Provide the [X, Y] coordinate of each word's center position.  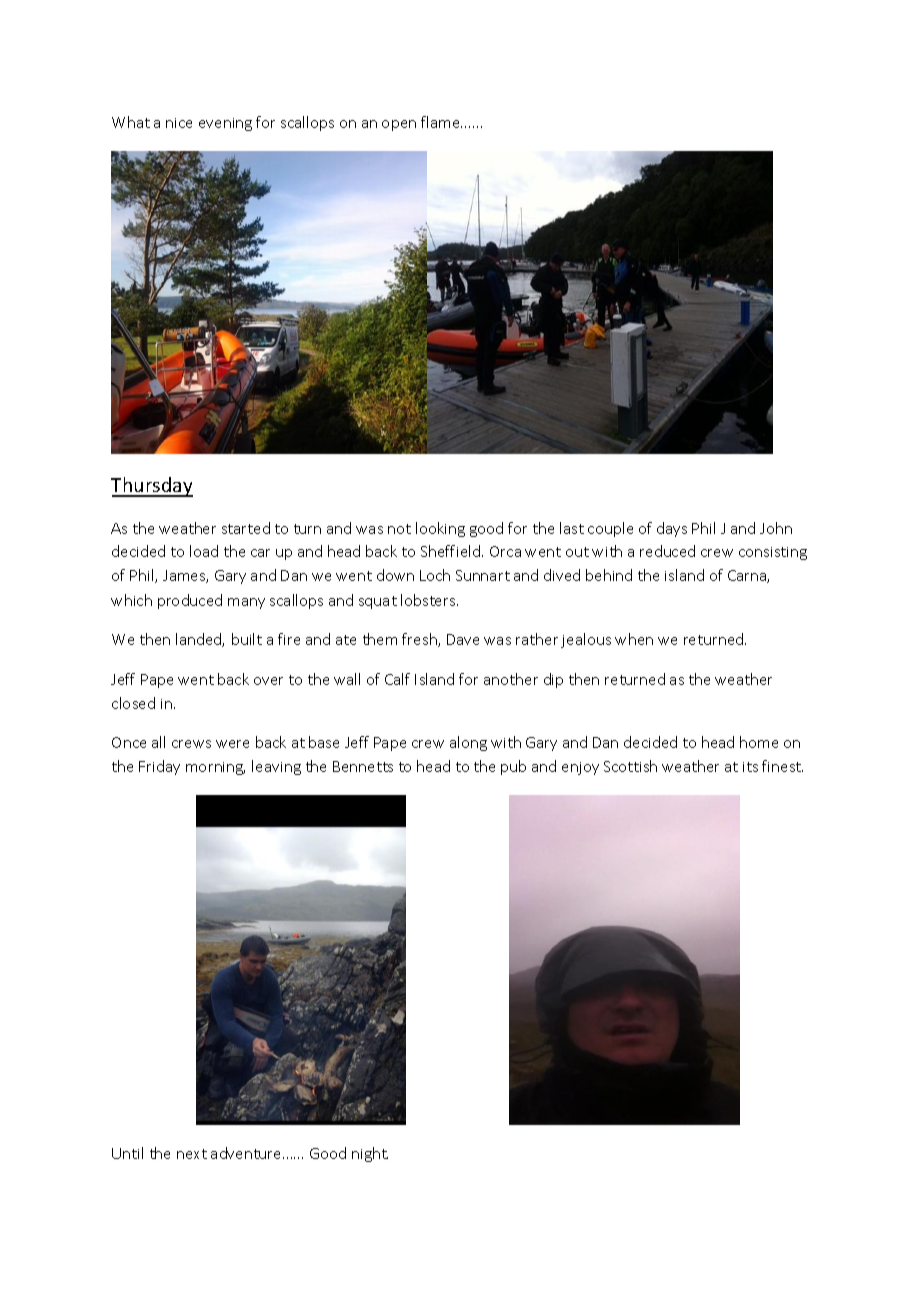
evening [225, 124]
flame [441, 122]
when [634, 639]
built [247, 639]
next [192, 1154]
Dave [463, 639]
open [399, 125]
